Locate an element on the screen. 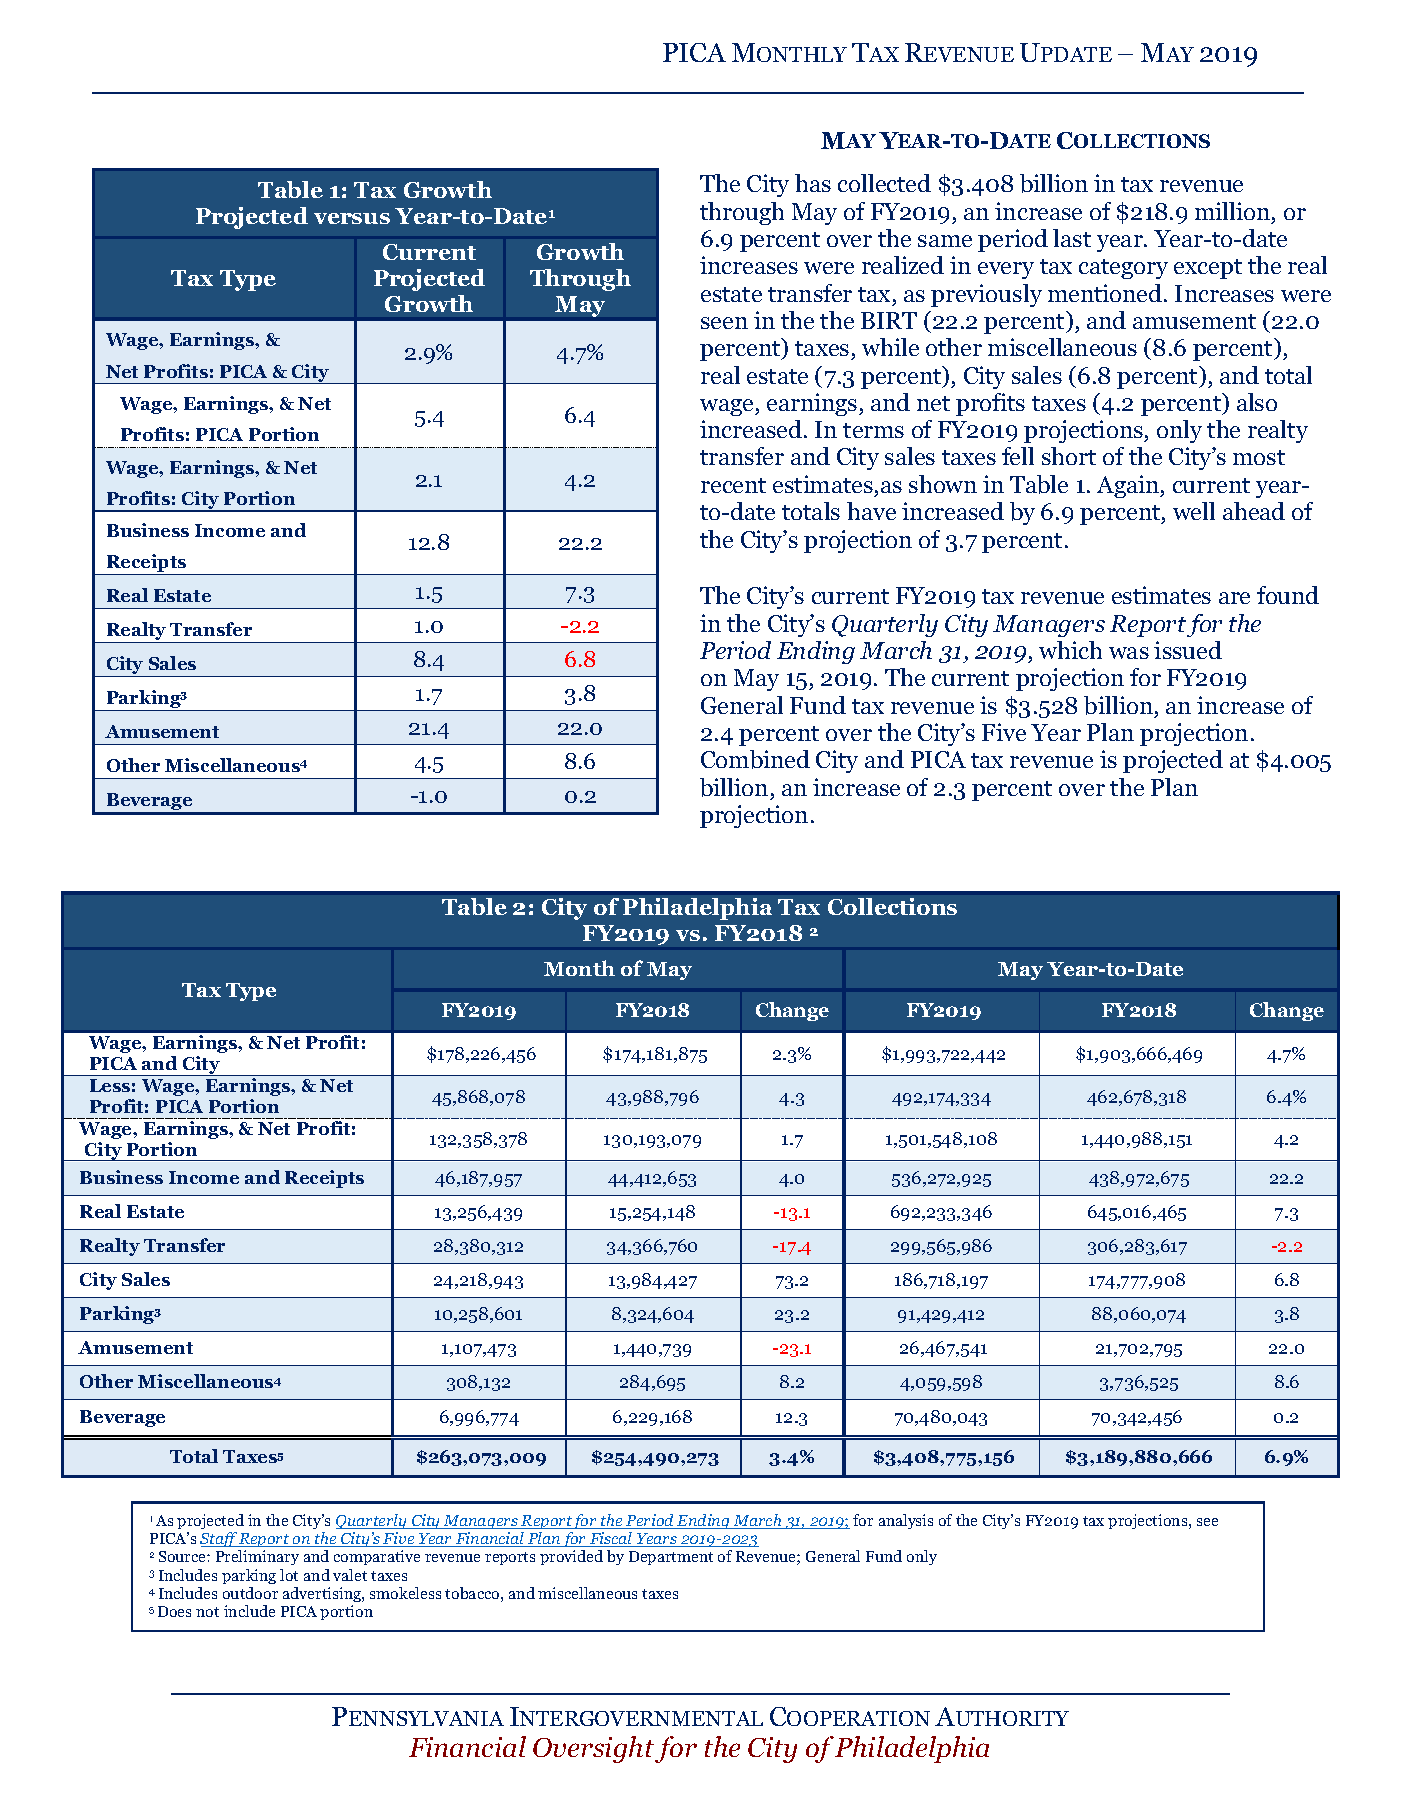 This screenshot has width=1401, height=1813. Staff is located at coordinates (219, 1541).
